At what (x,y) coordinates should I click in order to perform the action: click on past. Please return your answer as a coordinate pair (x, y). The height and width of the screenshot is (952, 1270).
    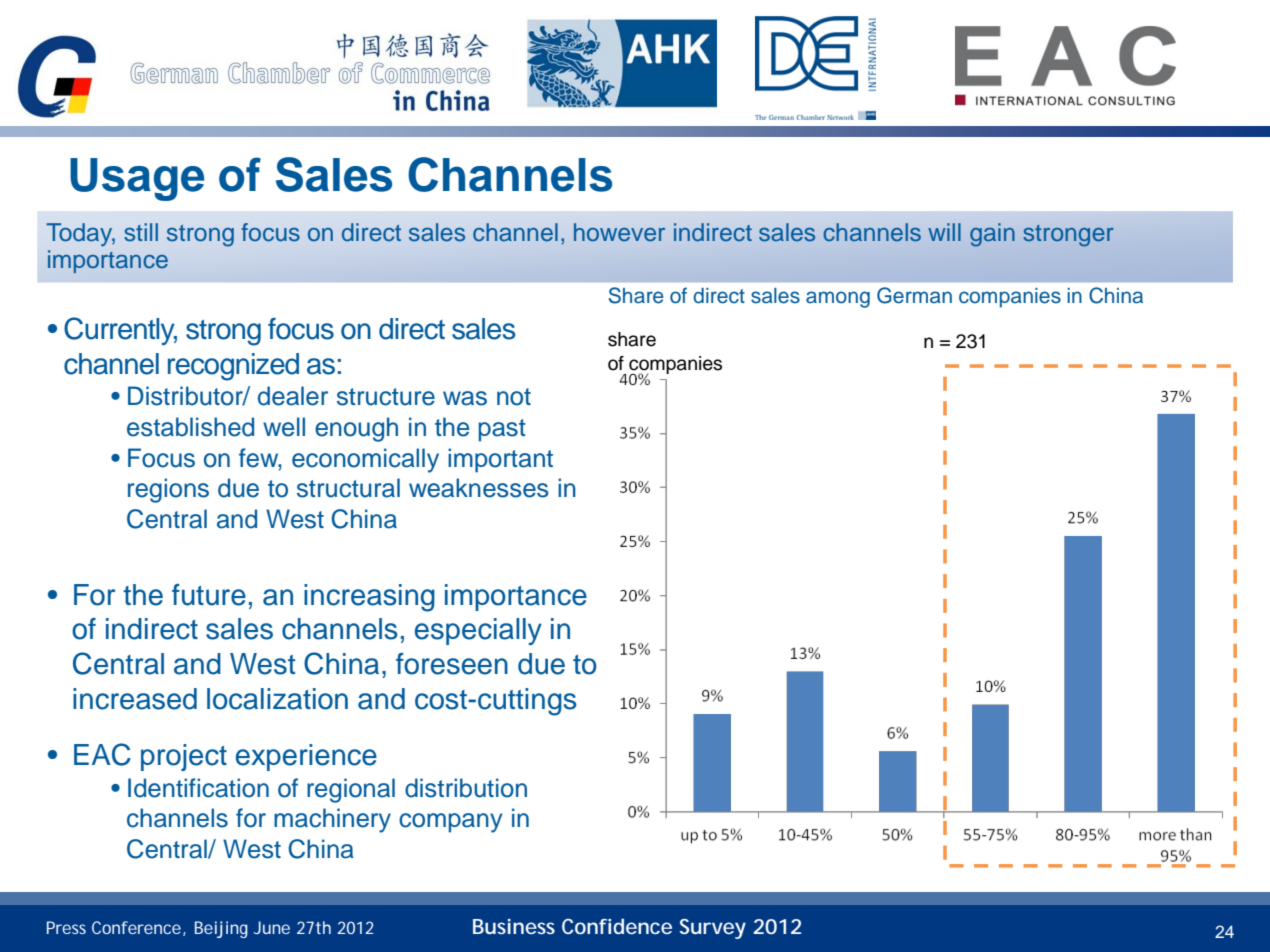
    Looking at the image, I should click on (502, 430).
